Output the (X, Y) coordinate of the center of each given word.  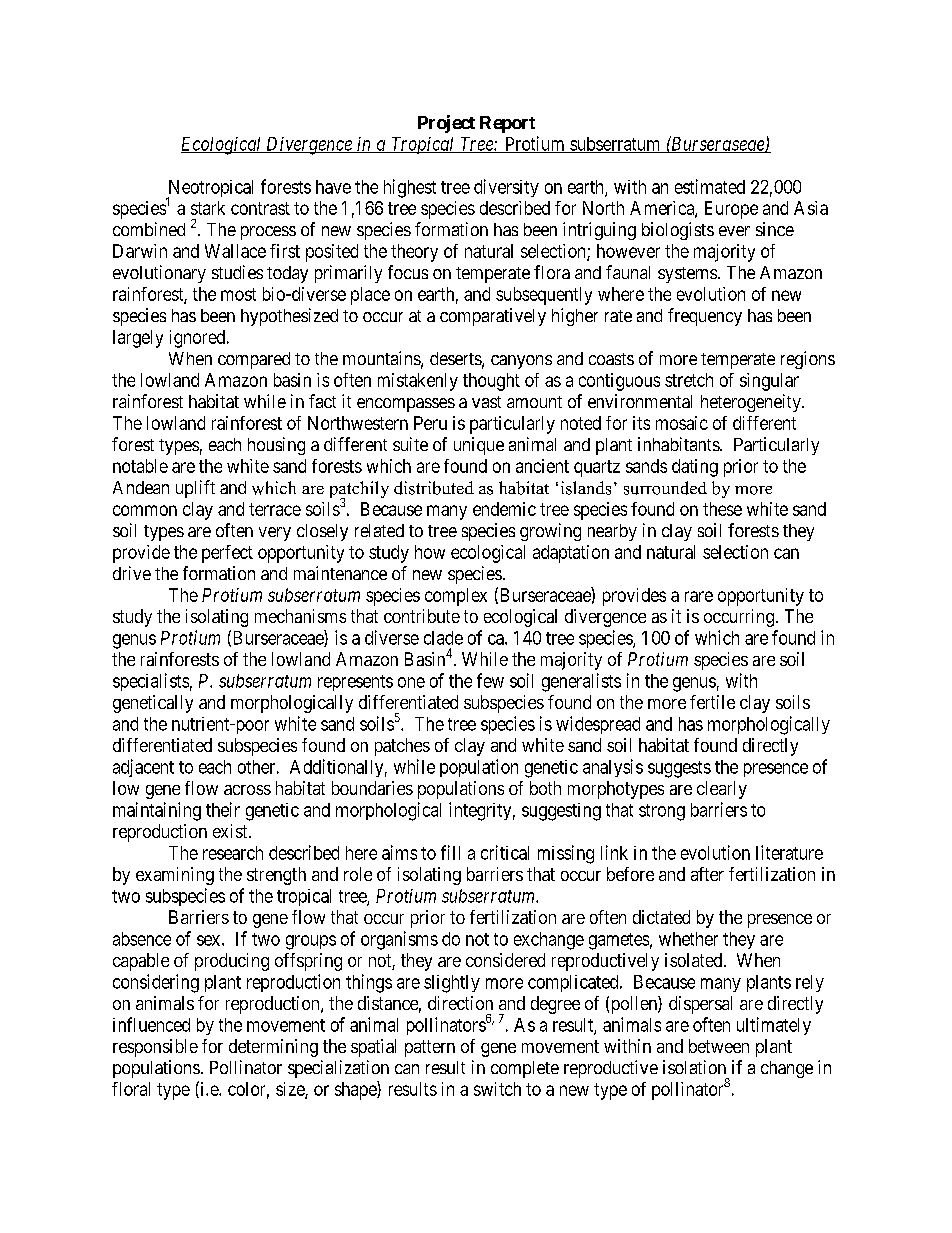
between (719, 1046)
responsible (155, 1048)
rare (699, 596)
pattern (430, 1048)
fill (450, 852)
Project (446, 124)
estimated (710, 186)
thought (491, 382)
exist (231, 831)
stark (208, 208)
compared (254, 360)
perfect (227, 554)
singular (769, 382)
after (707, 874)
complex (456, 597)
